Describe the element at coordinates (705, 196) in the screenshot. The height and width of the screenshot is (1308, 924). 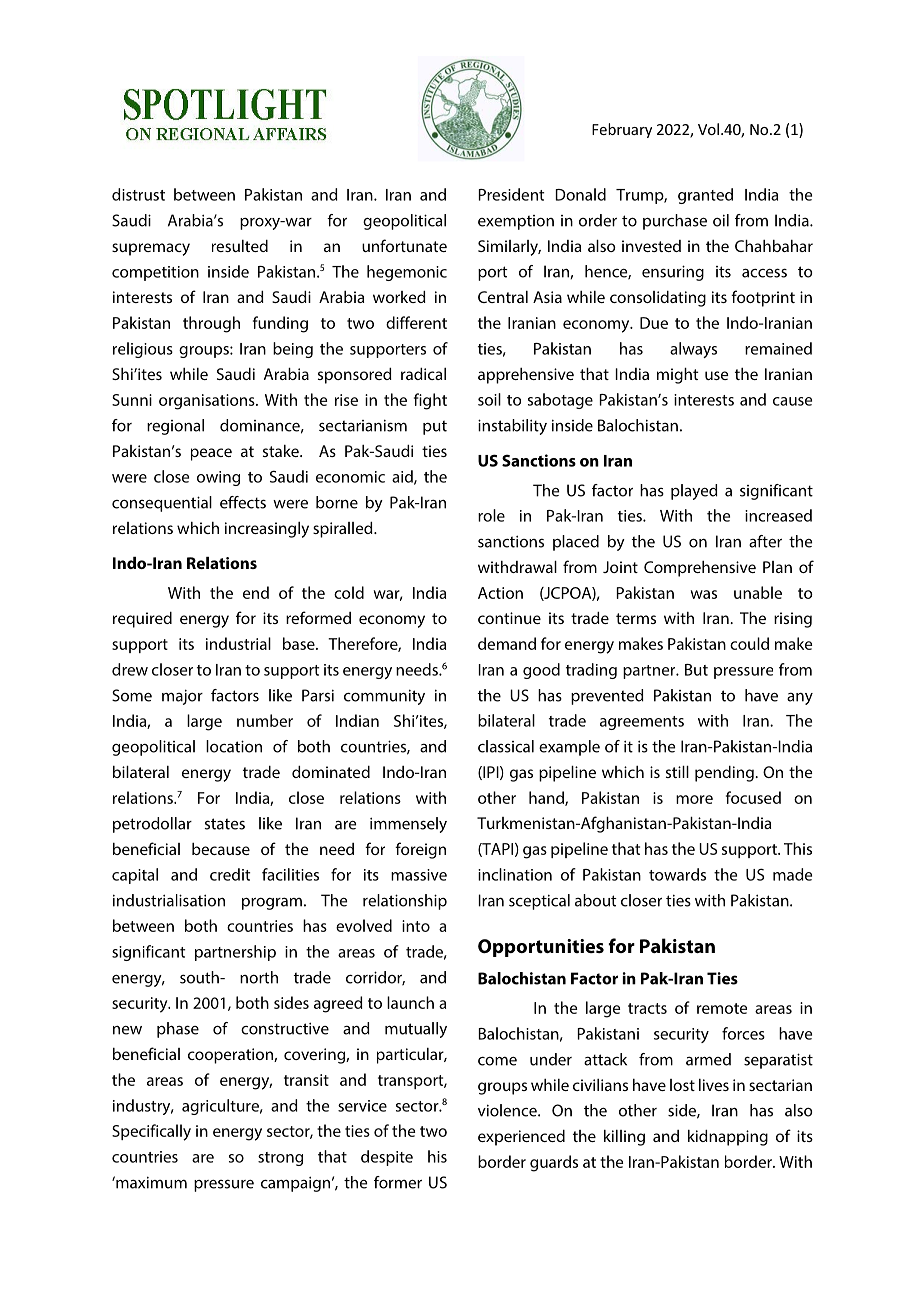
I see `granted` at that location.
